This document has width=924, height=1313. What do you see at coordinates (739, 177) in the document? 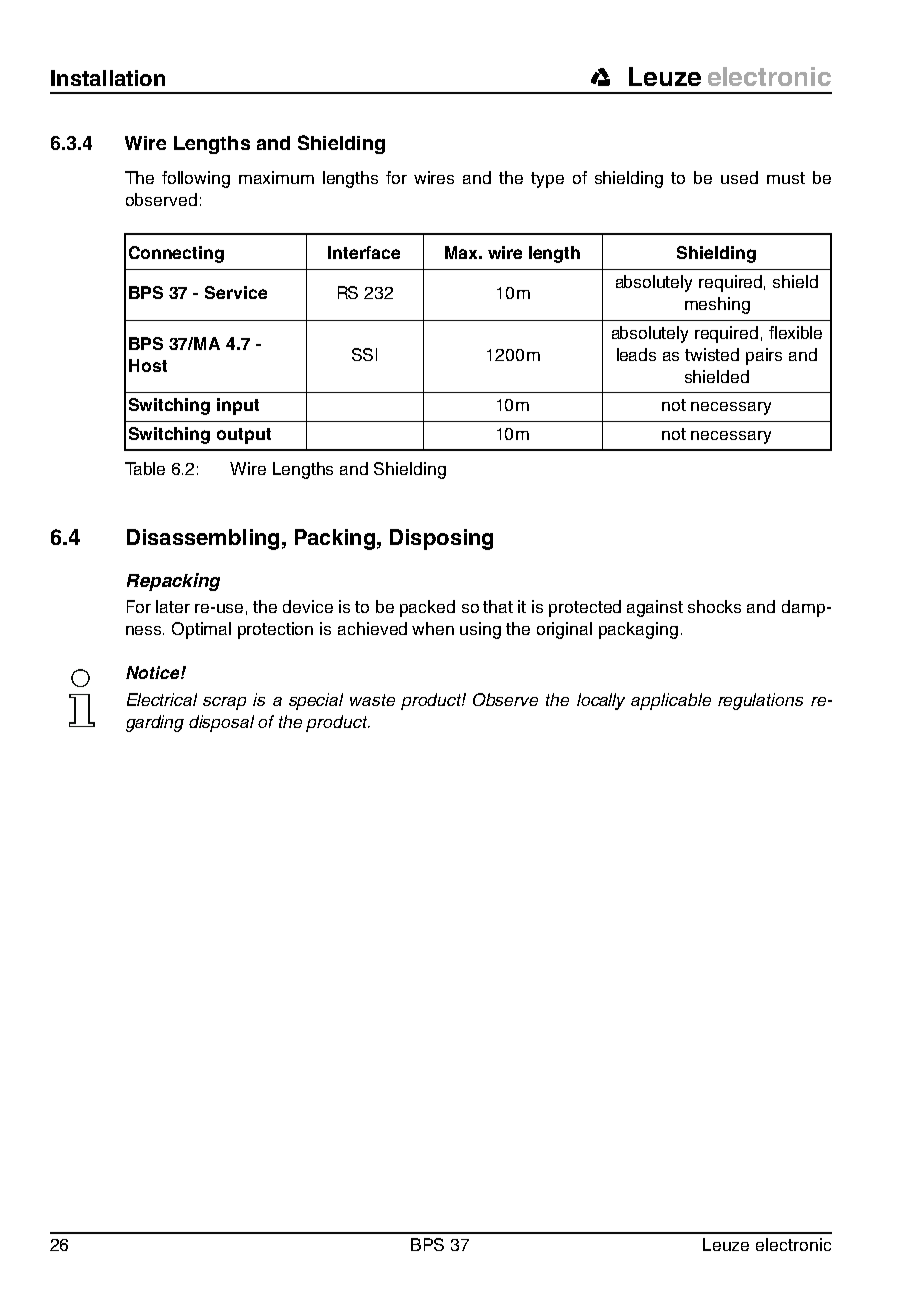
I see `used` at bounding box center [739, 177].
